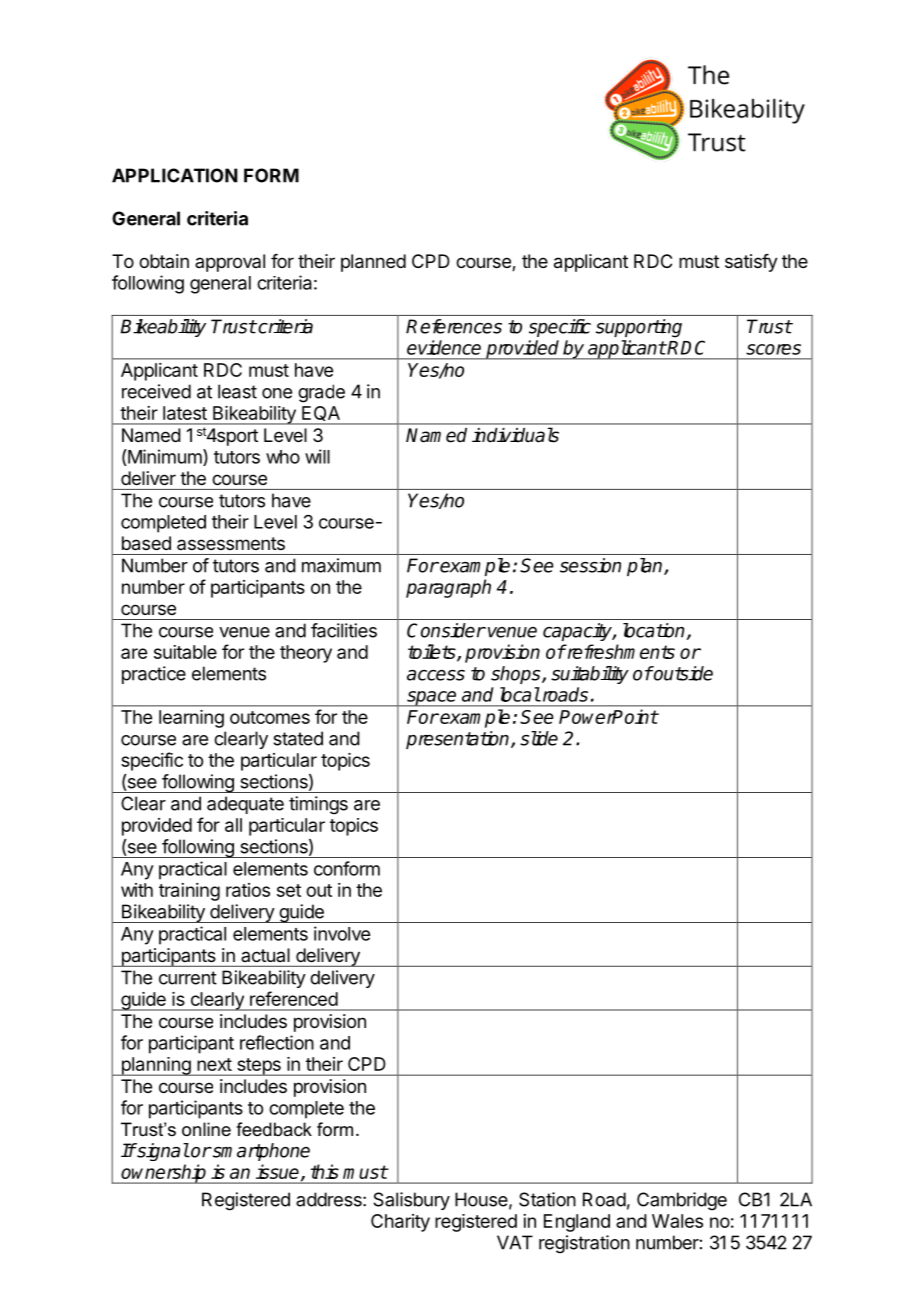  I want to click on paragraph, so click(448, 588).
